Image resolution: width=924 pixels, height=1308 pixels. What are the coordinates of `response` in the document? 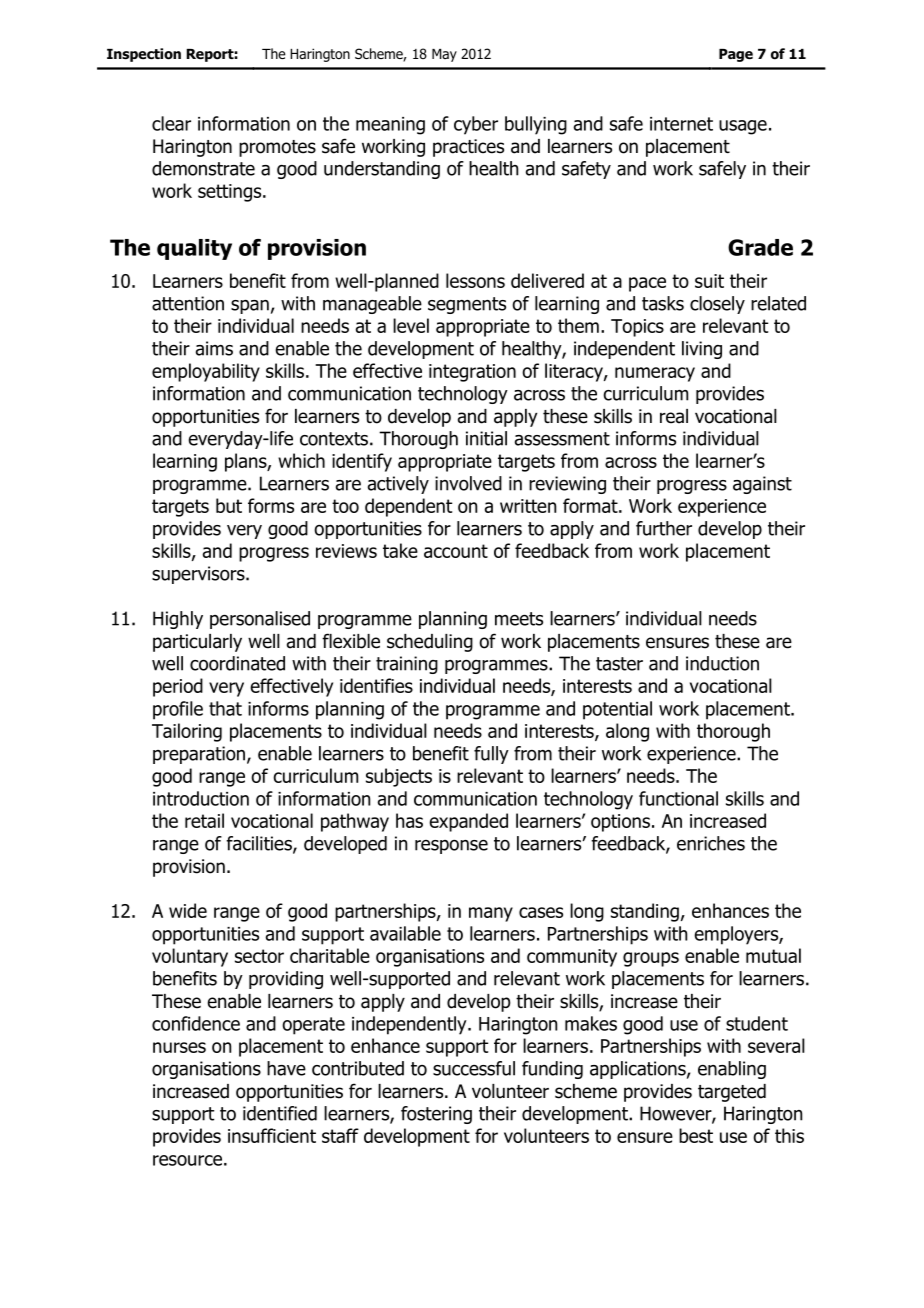 It's located at (451, 847).
